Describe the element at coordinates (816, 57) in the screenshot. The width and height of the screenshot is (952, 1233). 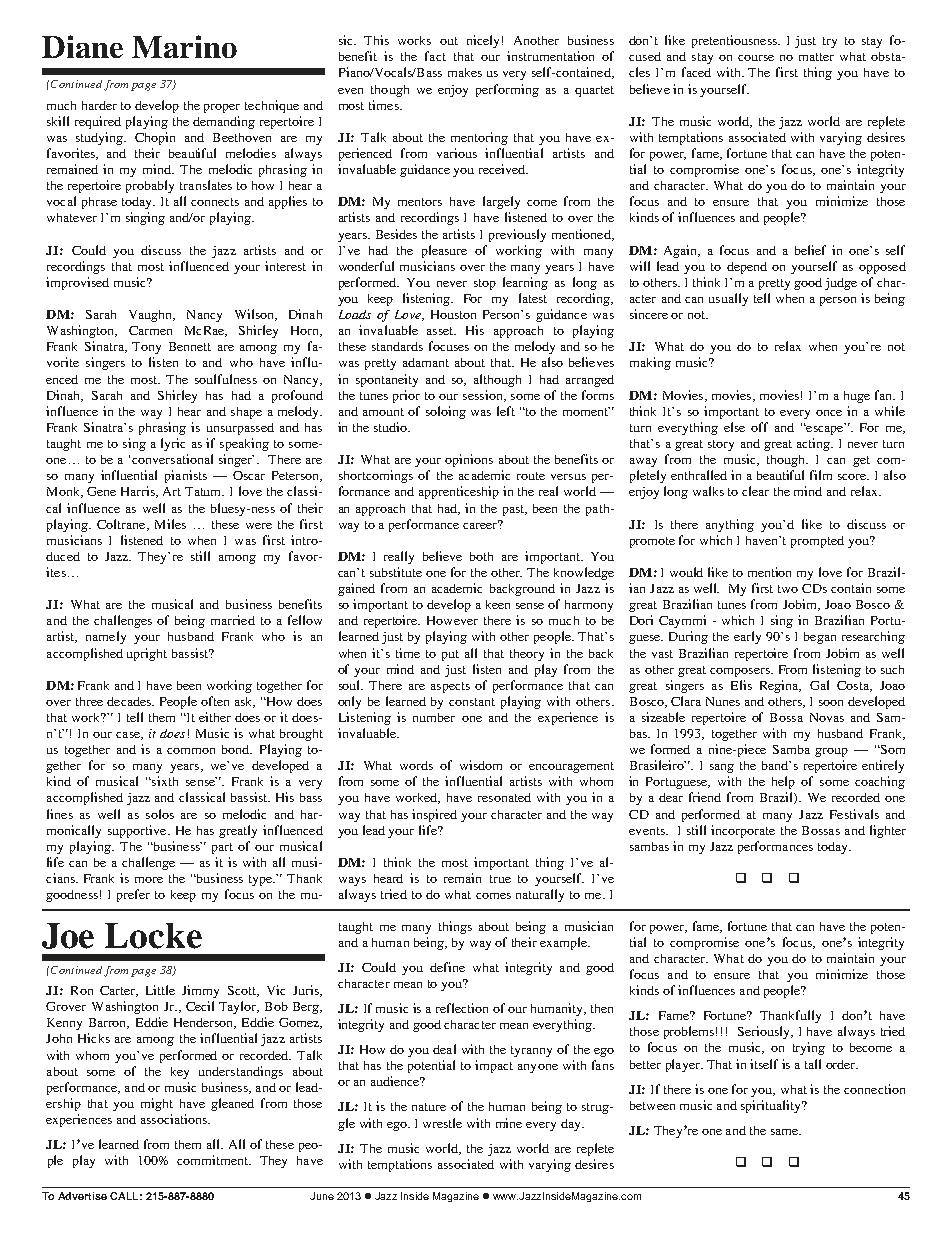
I see `matter` at that location.
